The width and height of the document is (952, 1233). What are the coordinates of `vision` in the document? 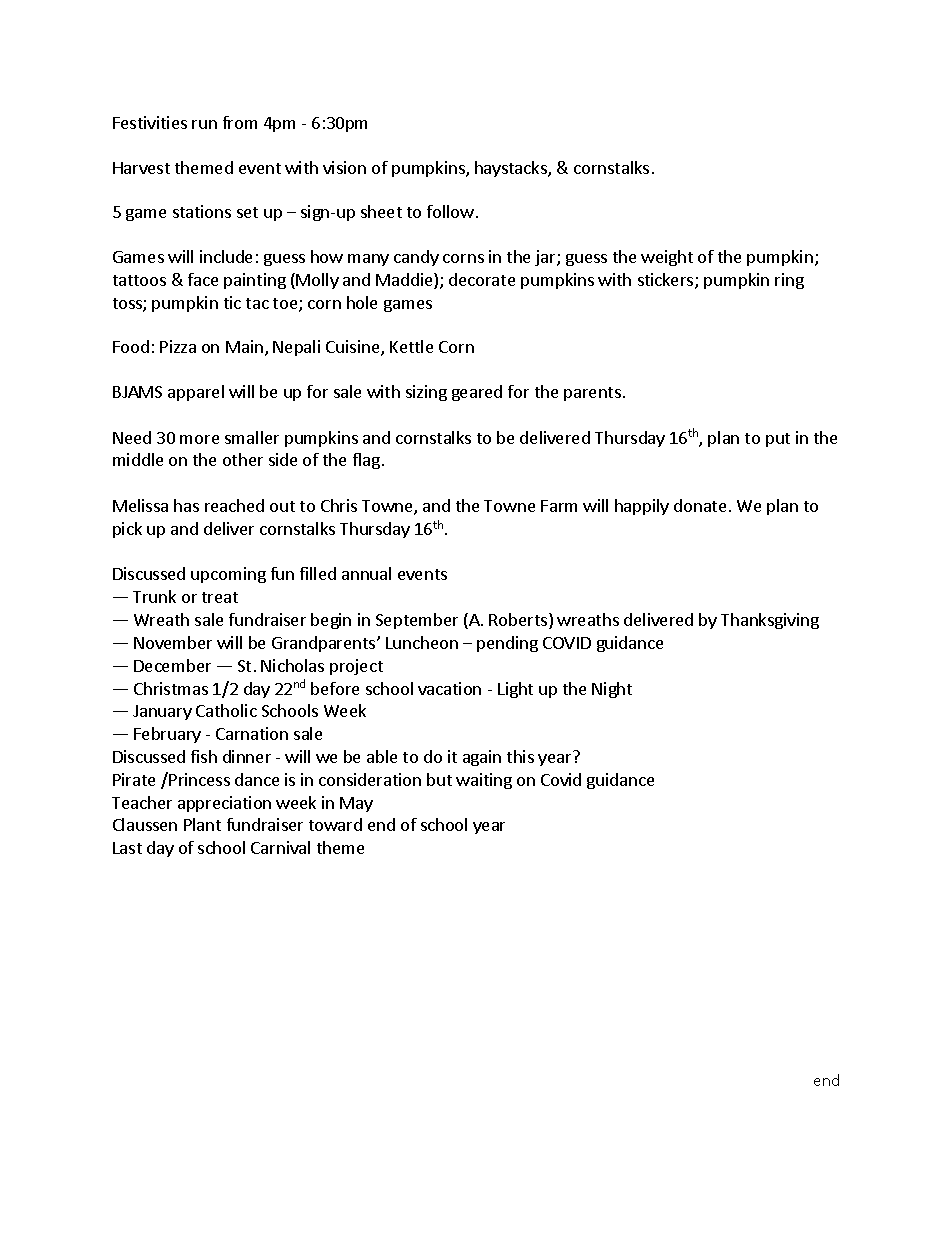 It's located at (344, 167).
